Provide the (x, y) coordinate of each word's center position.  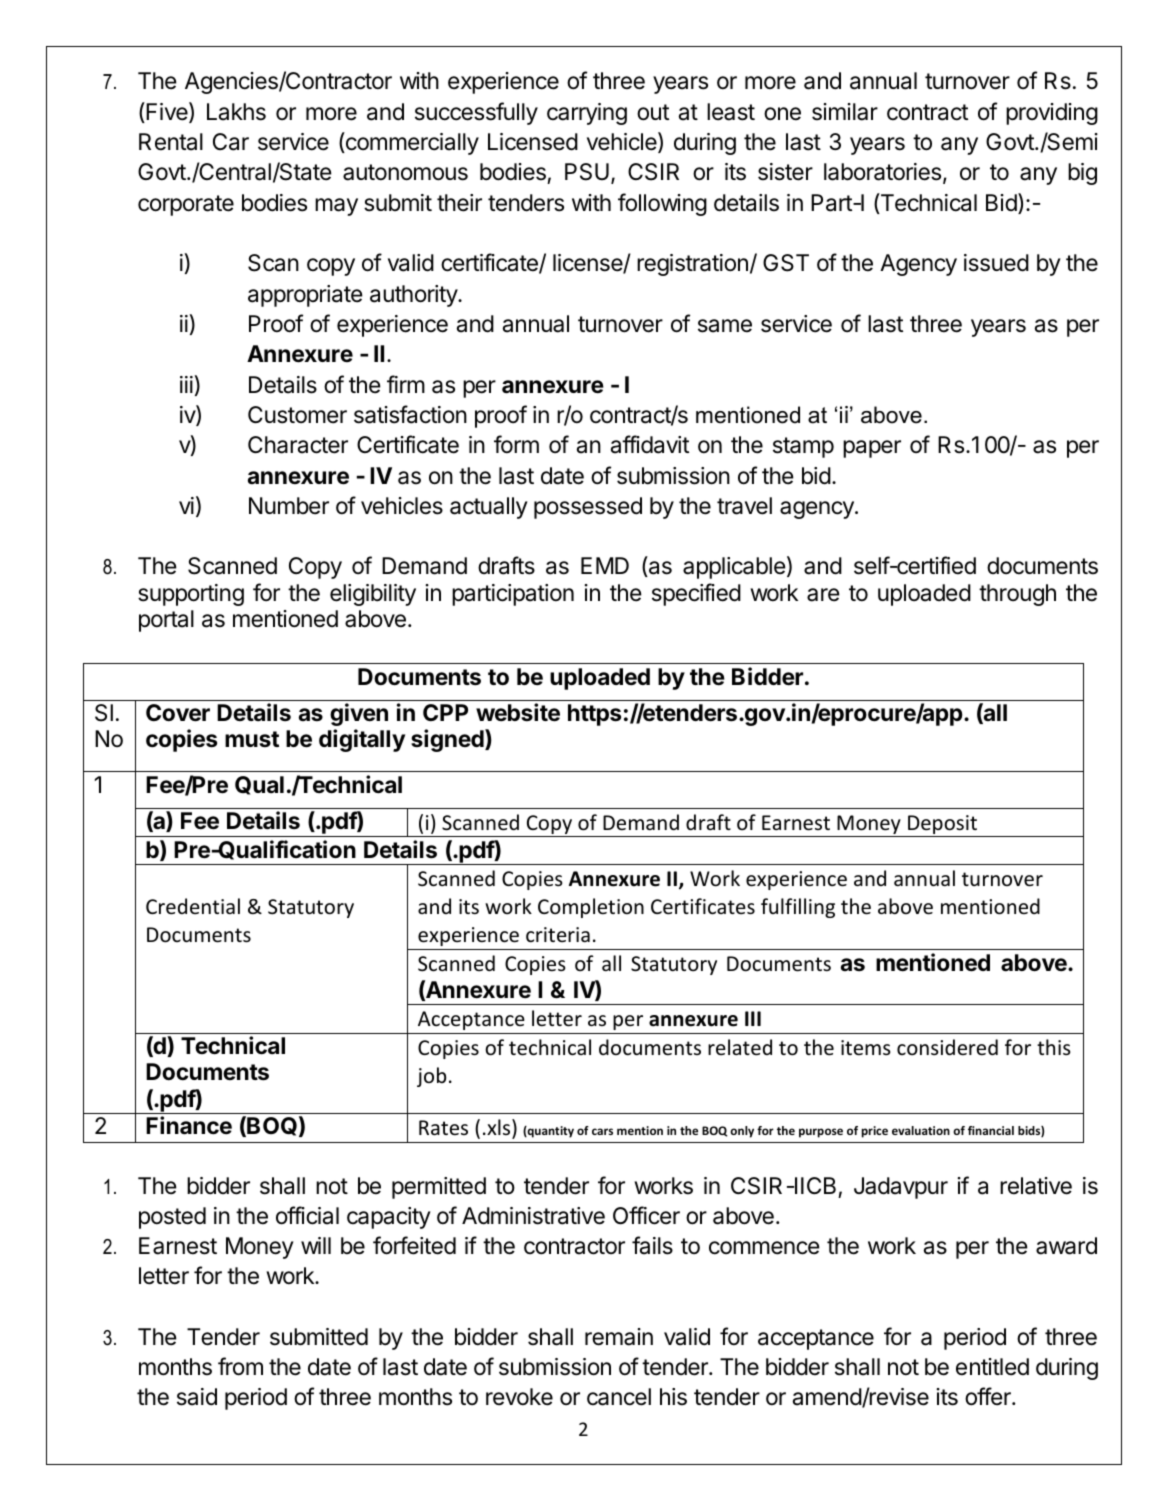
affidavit (650, 444)
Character (298, 445)
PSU (587, 172)
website (518, 712)
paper (872, 449)
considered (947, 1047)
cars (602, 1131)
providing (1052, 114)
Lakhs (236, 112)
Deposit (942, 826)
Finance (189, 1125)
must (252, 739)
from (240, 1366)
